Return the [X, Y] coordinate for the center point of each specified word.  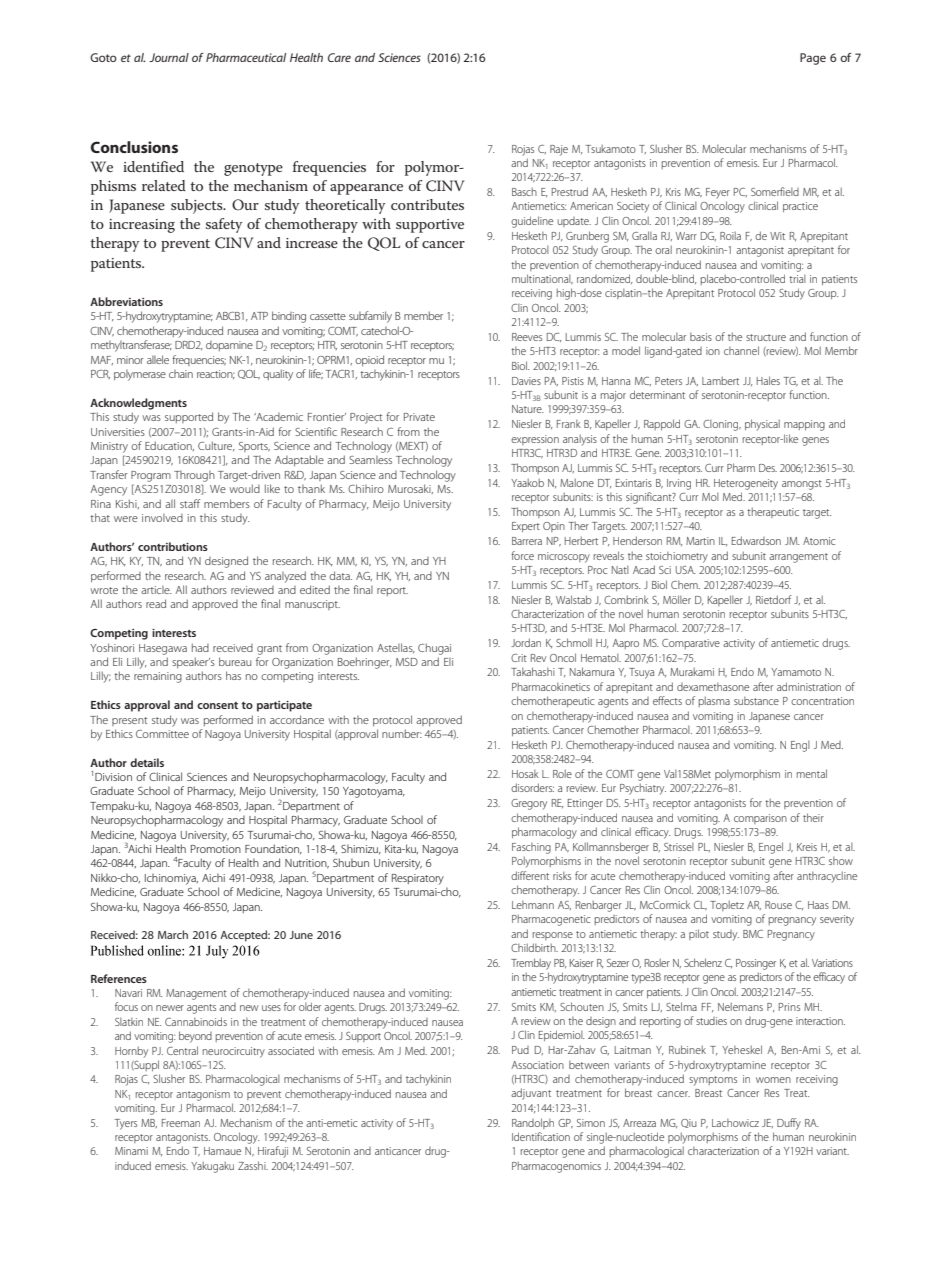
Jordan [526, 642]
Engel [771, 848]
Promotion [216, 849]
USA [685, 570]
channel [741, 350]
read [156, 603]
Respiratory [418, 879]
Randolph [533, 1123]
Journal [169, 57]
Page [813, 59]
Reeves [527, 337]
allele [158, 359]
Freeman [181, 1123]
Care [339, 57]
